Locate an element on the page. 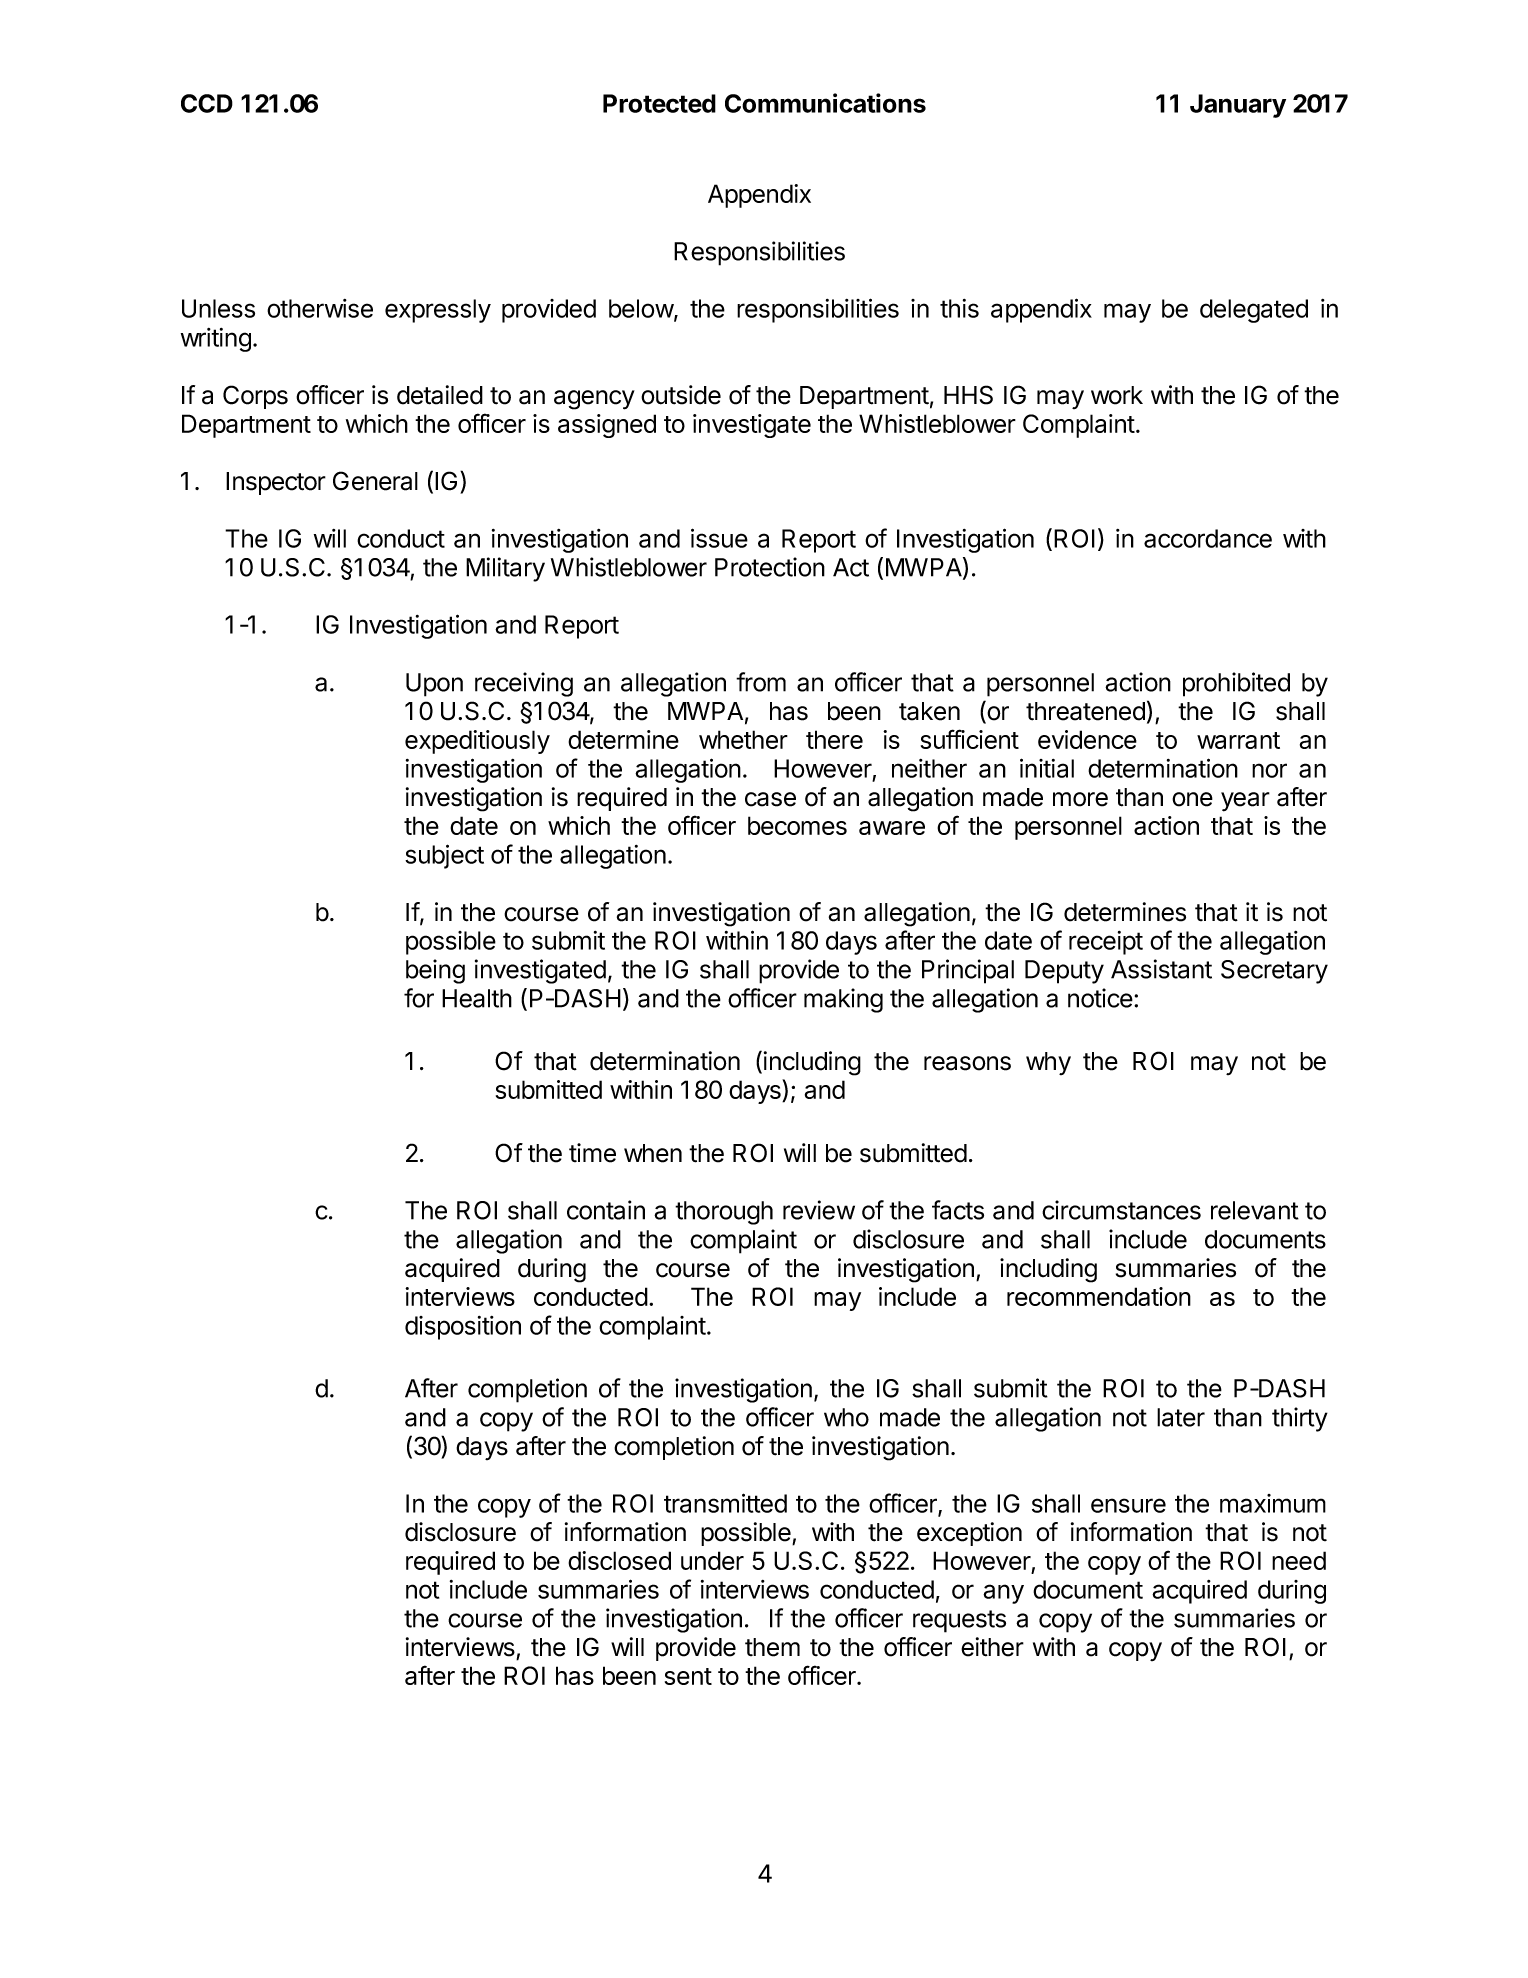  Communications is located at coordinates (825, 103).
